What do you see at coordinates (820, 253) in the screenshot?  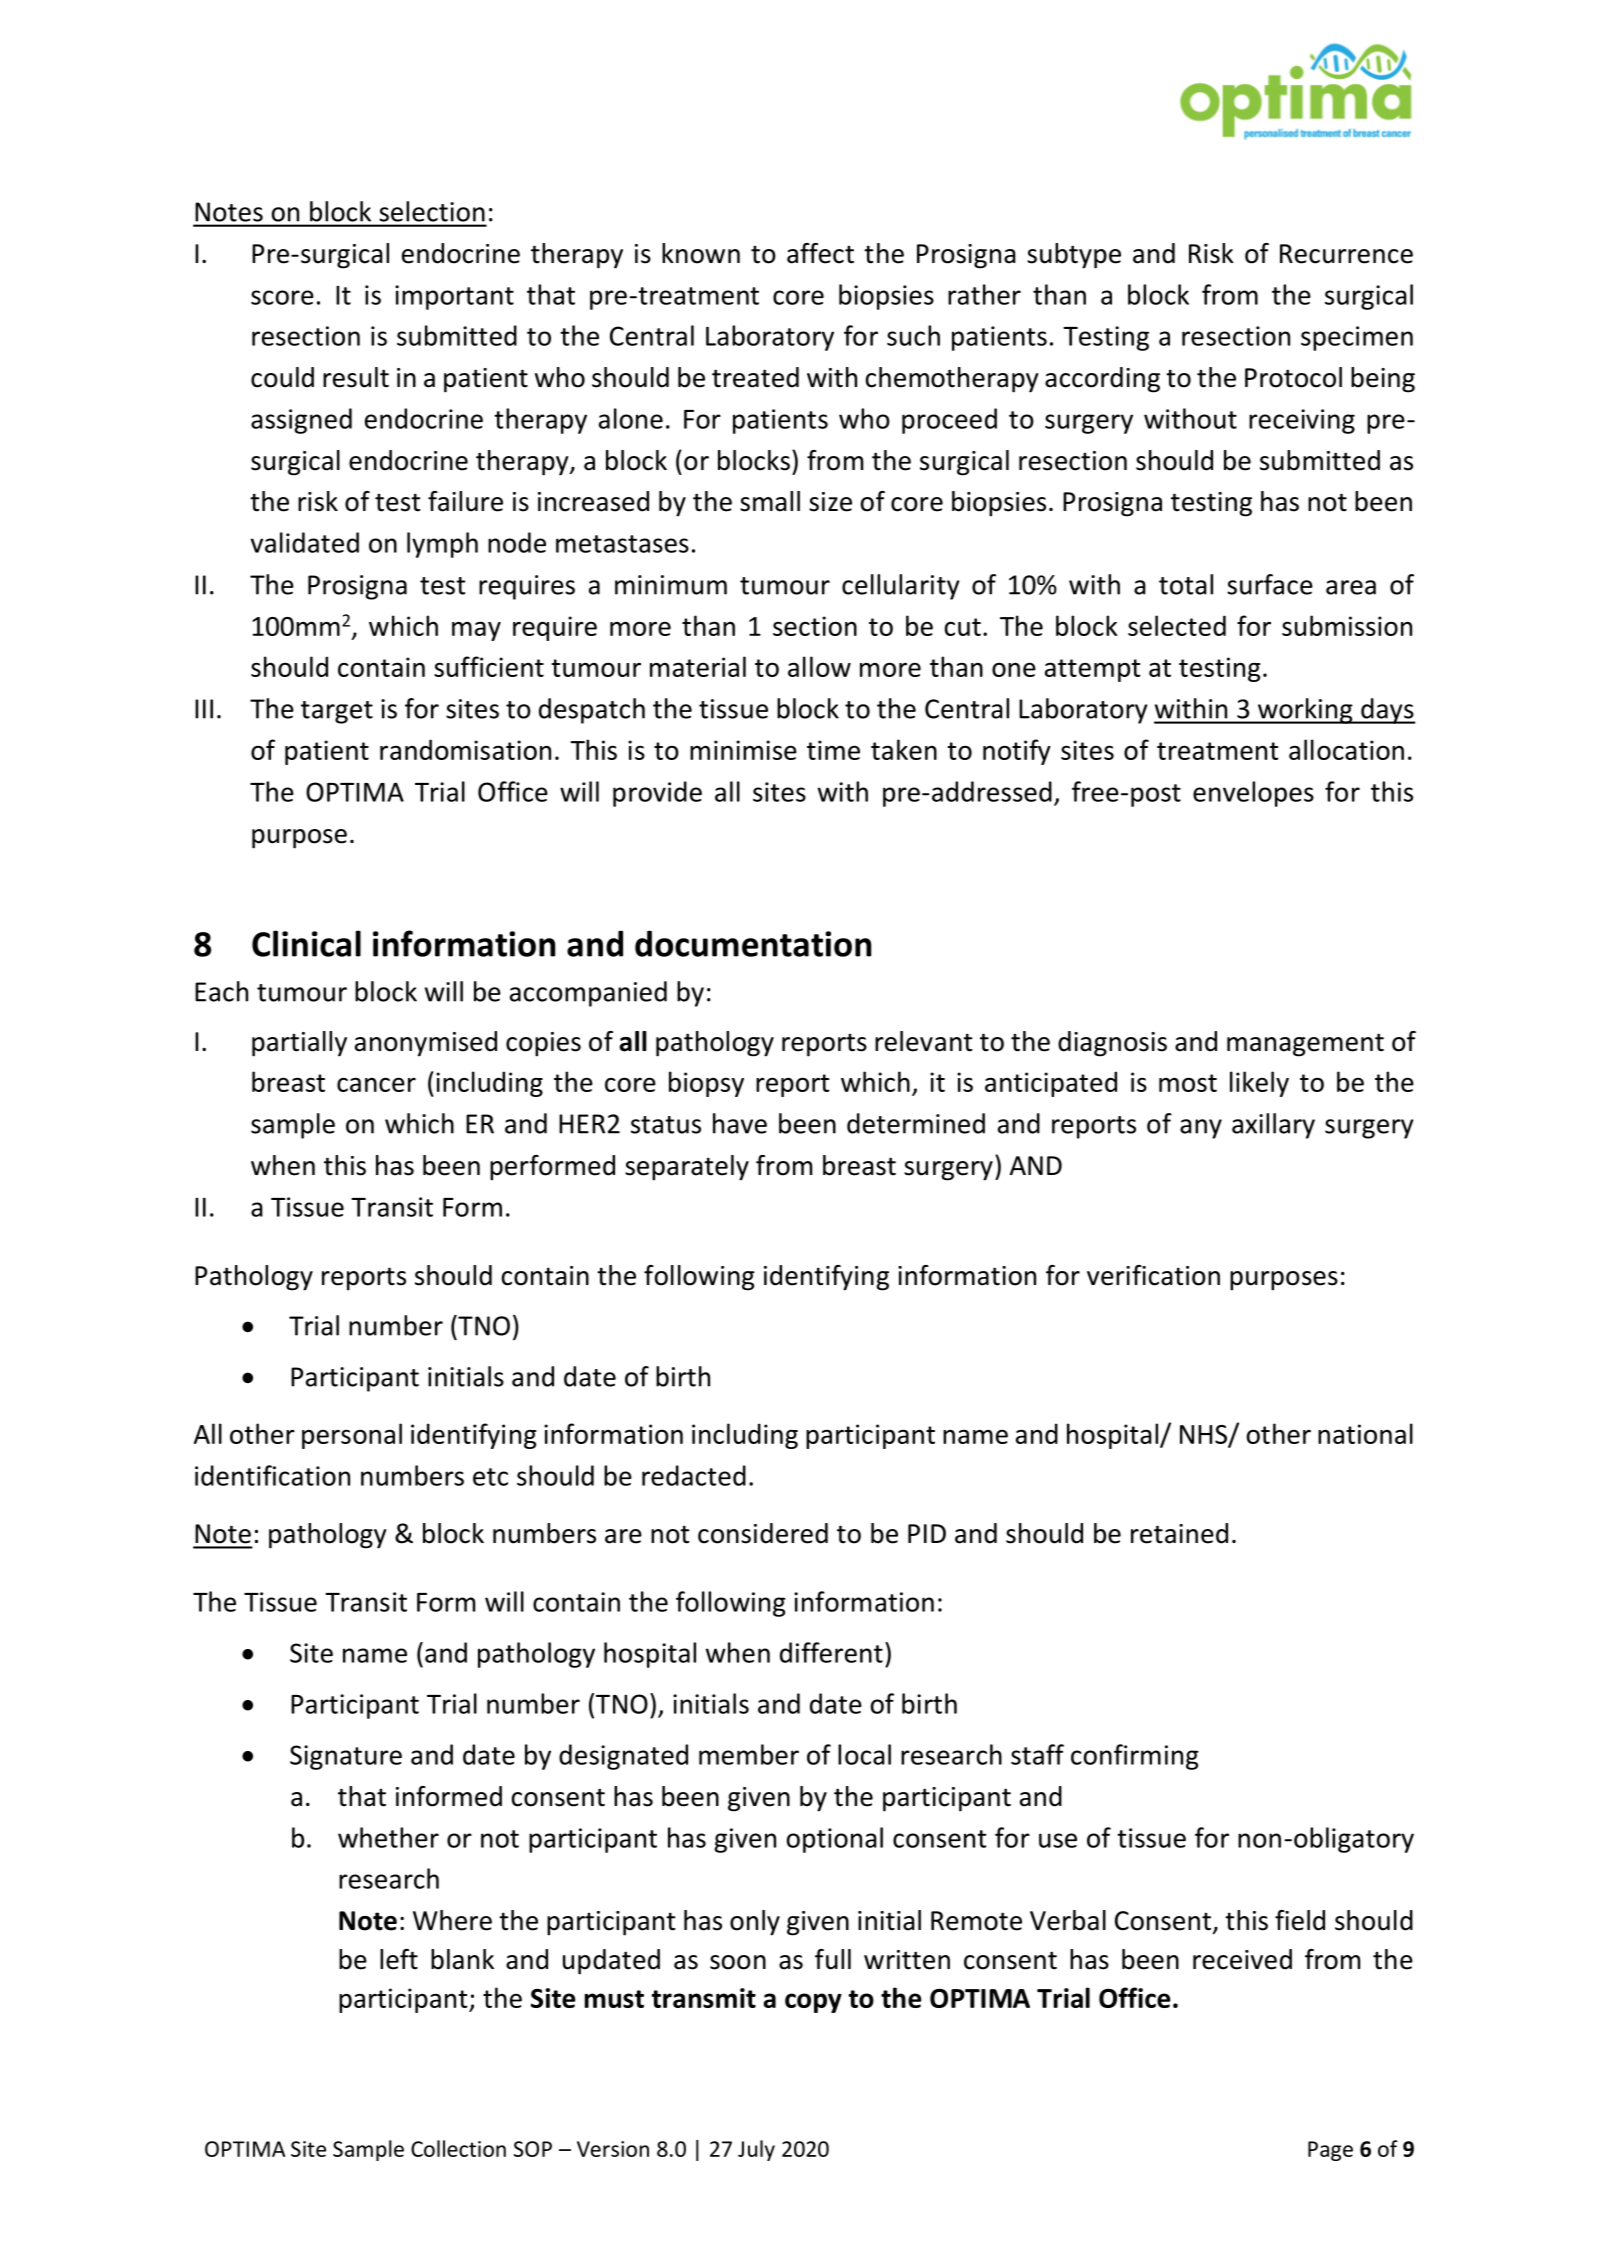 I see `affect` at bounding box center [820, 253].
